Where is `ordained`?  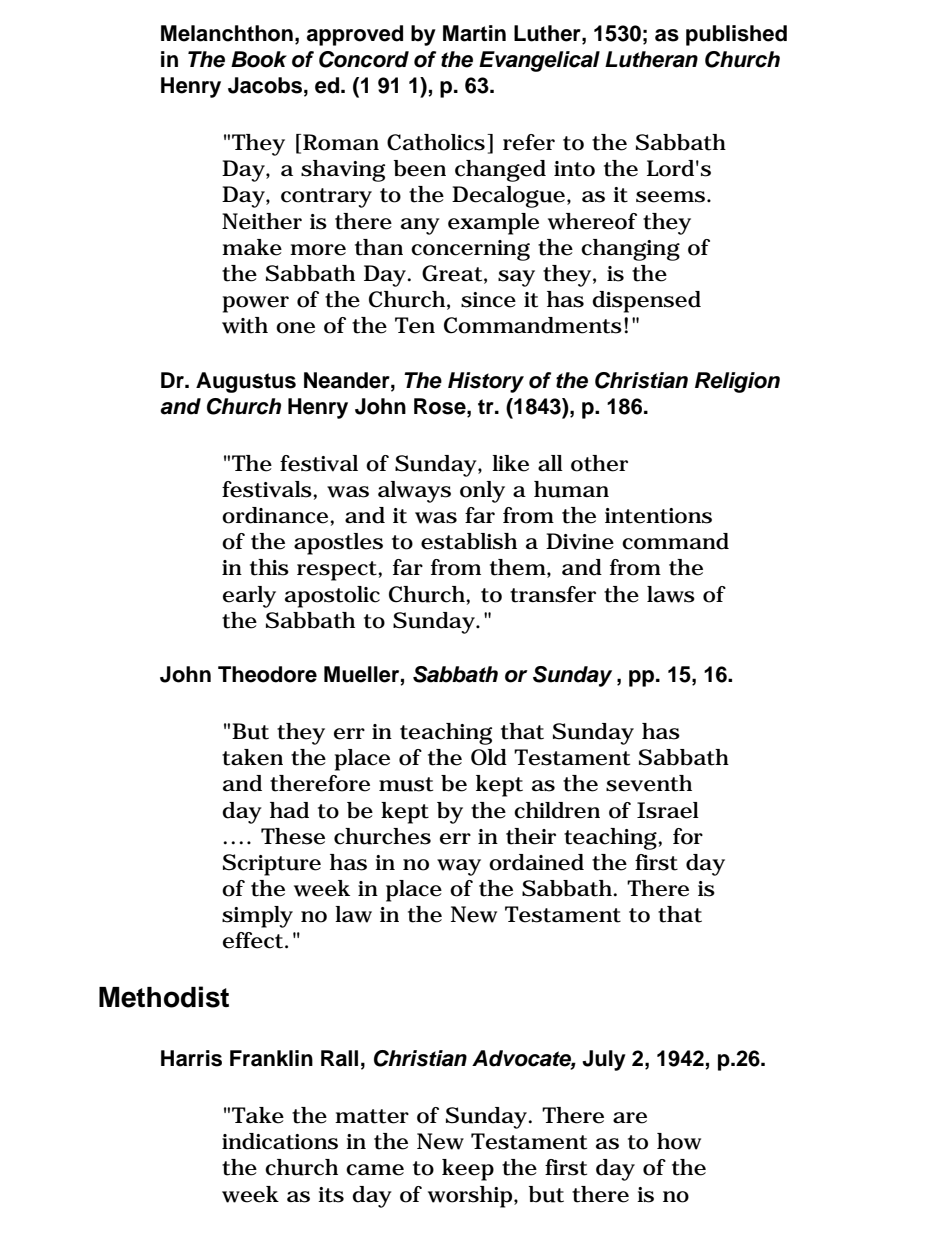 ordained is located at coordinates (536, 862).
